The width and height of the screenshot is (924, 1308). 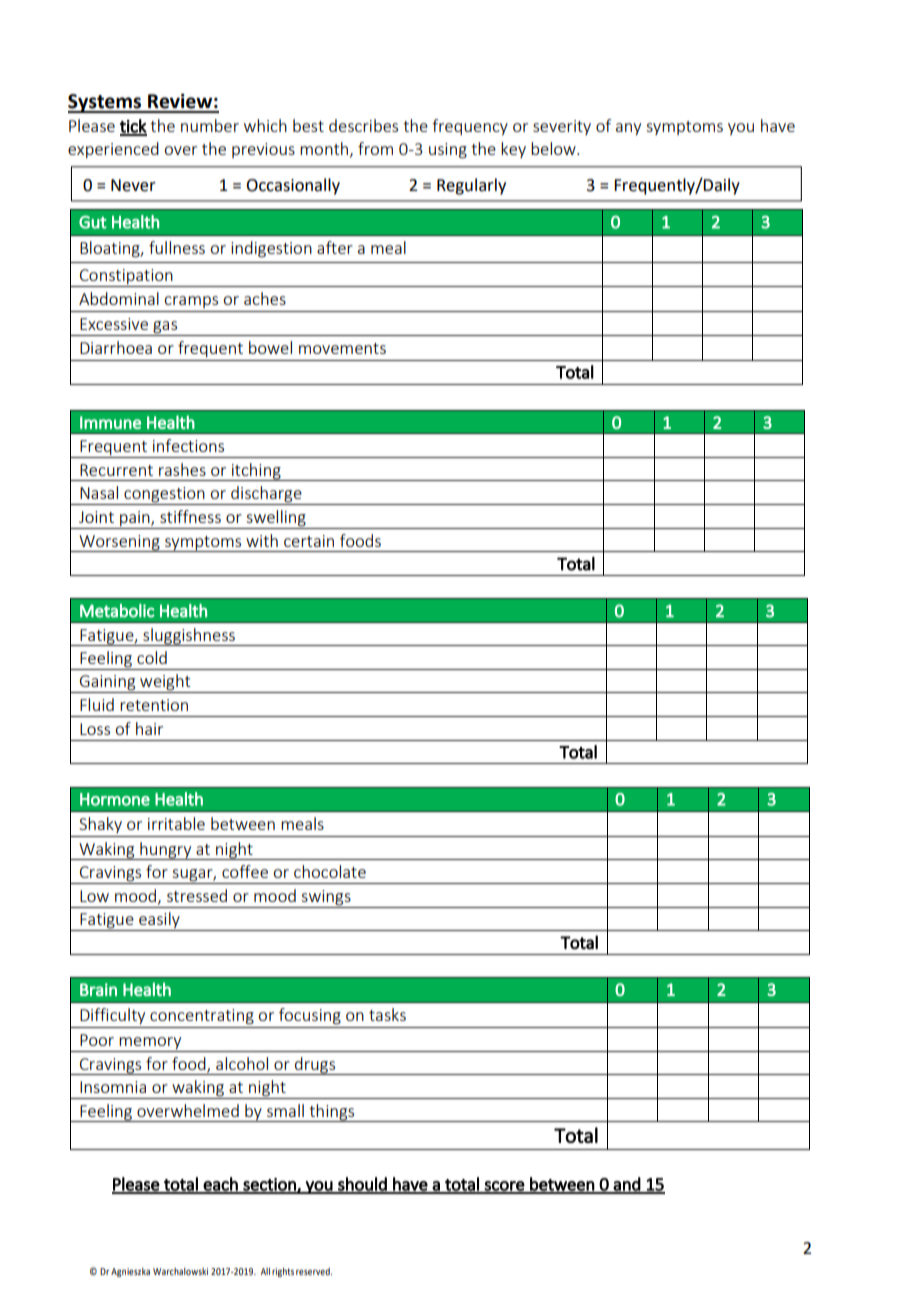 What do you see at coordinates (387, 1014) in the screenshot?
I see `tasks` at bounding box center [387, 1014].
